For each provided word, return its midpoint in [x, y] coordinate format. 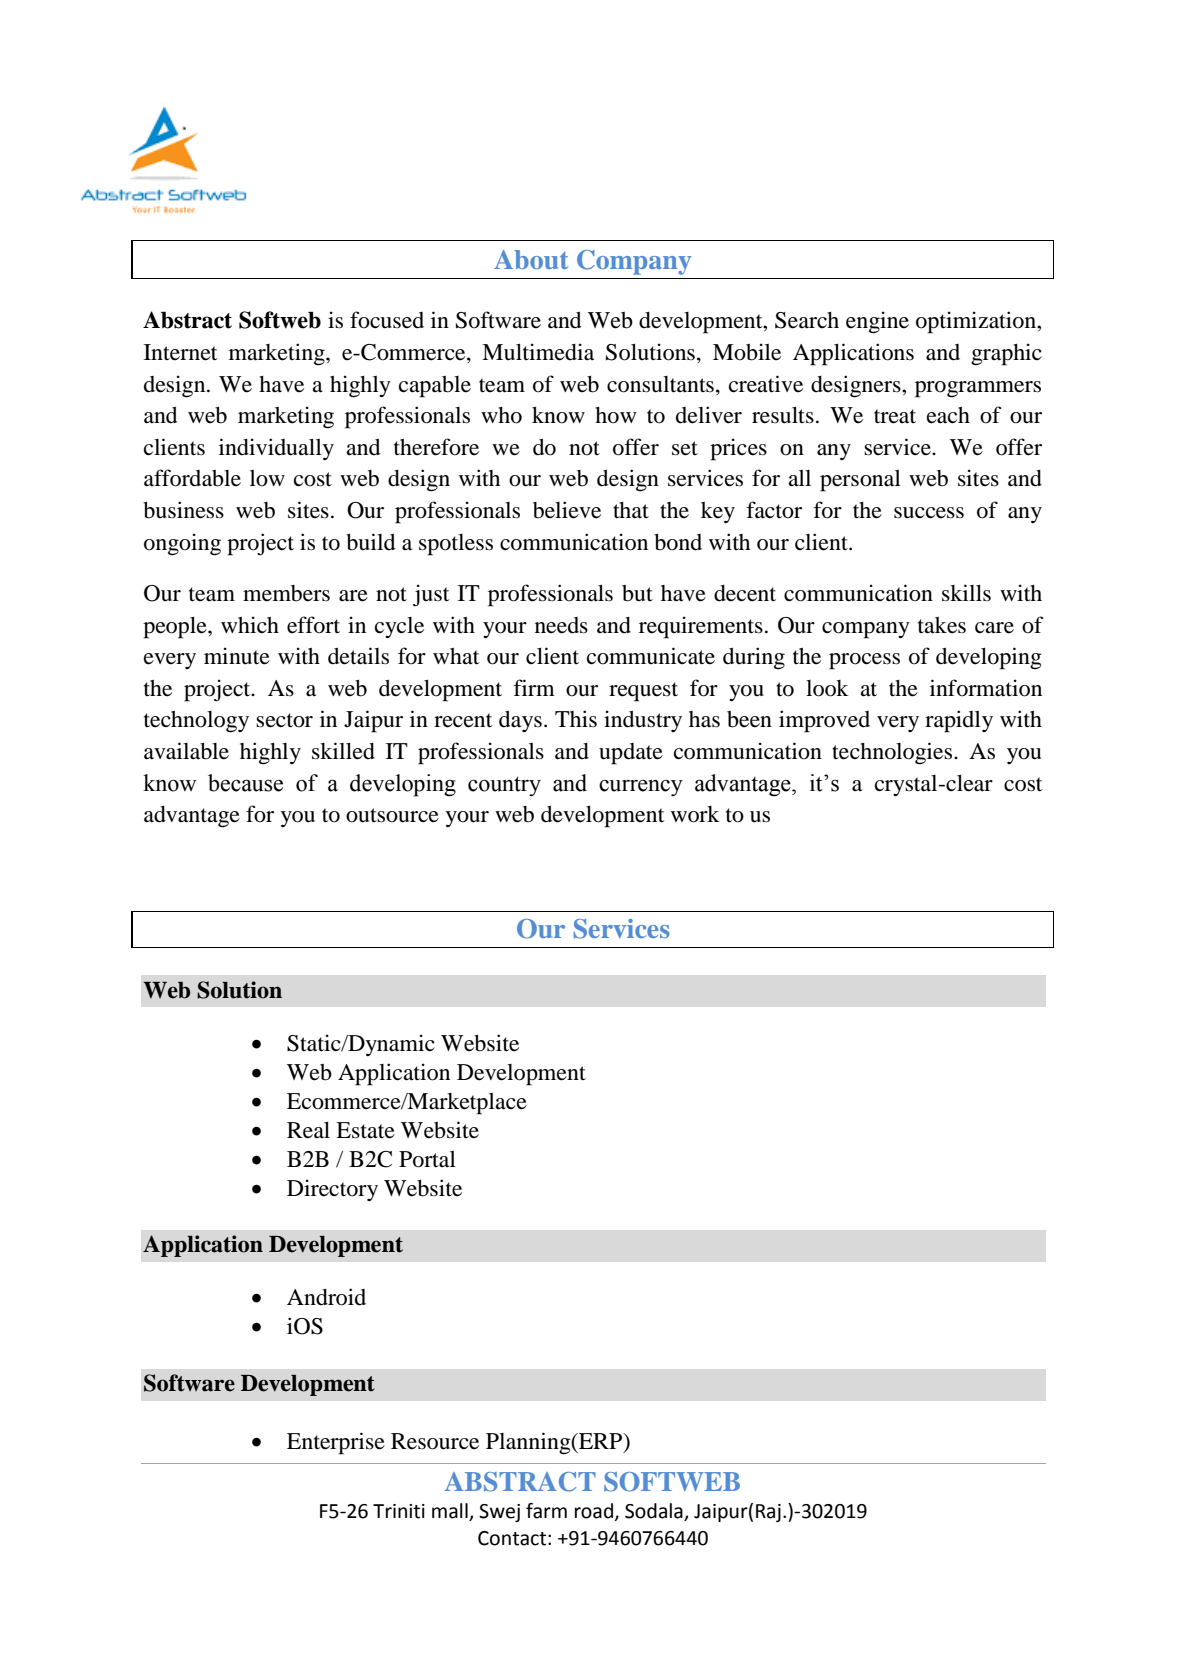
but [637, 593]
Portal [427, 1159]
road [594, 1511]
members [286, 593]
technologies [893, 753]
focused [387, 320]
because [245, 783]
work [695, 814]
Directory [332, 1190]
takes [942, 625]
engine [877, 322]
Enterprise [336, 1443]
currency [641, 788]
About [531, 259]
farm [546, 1511]
